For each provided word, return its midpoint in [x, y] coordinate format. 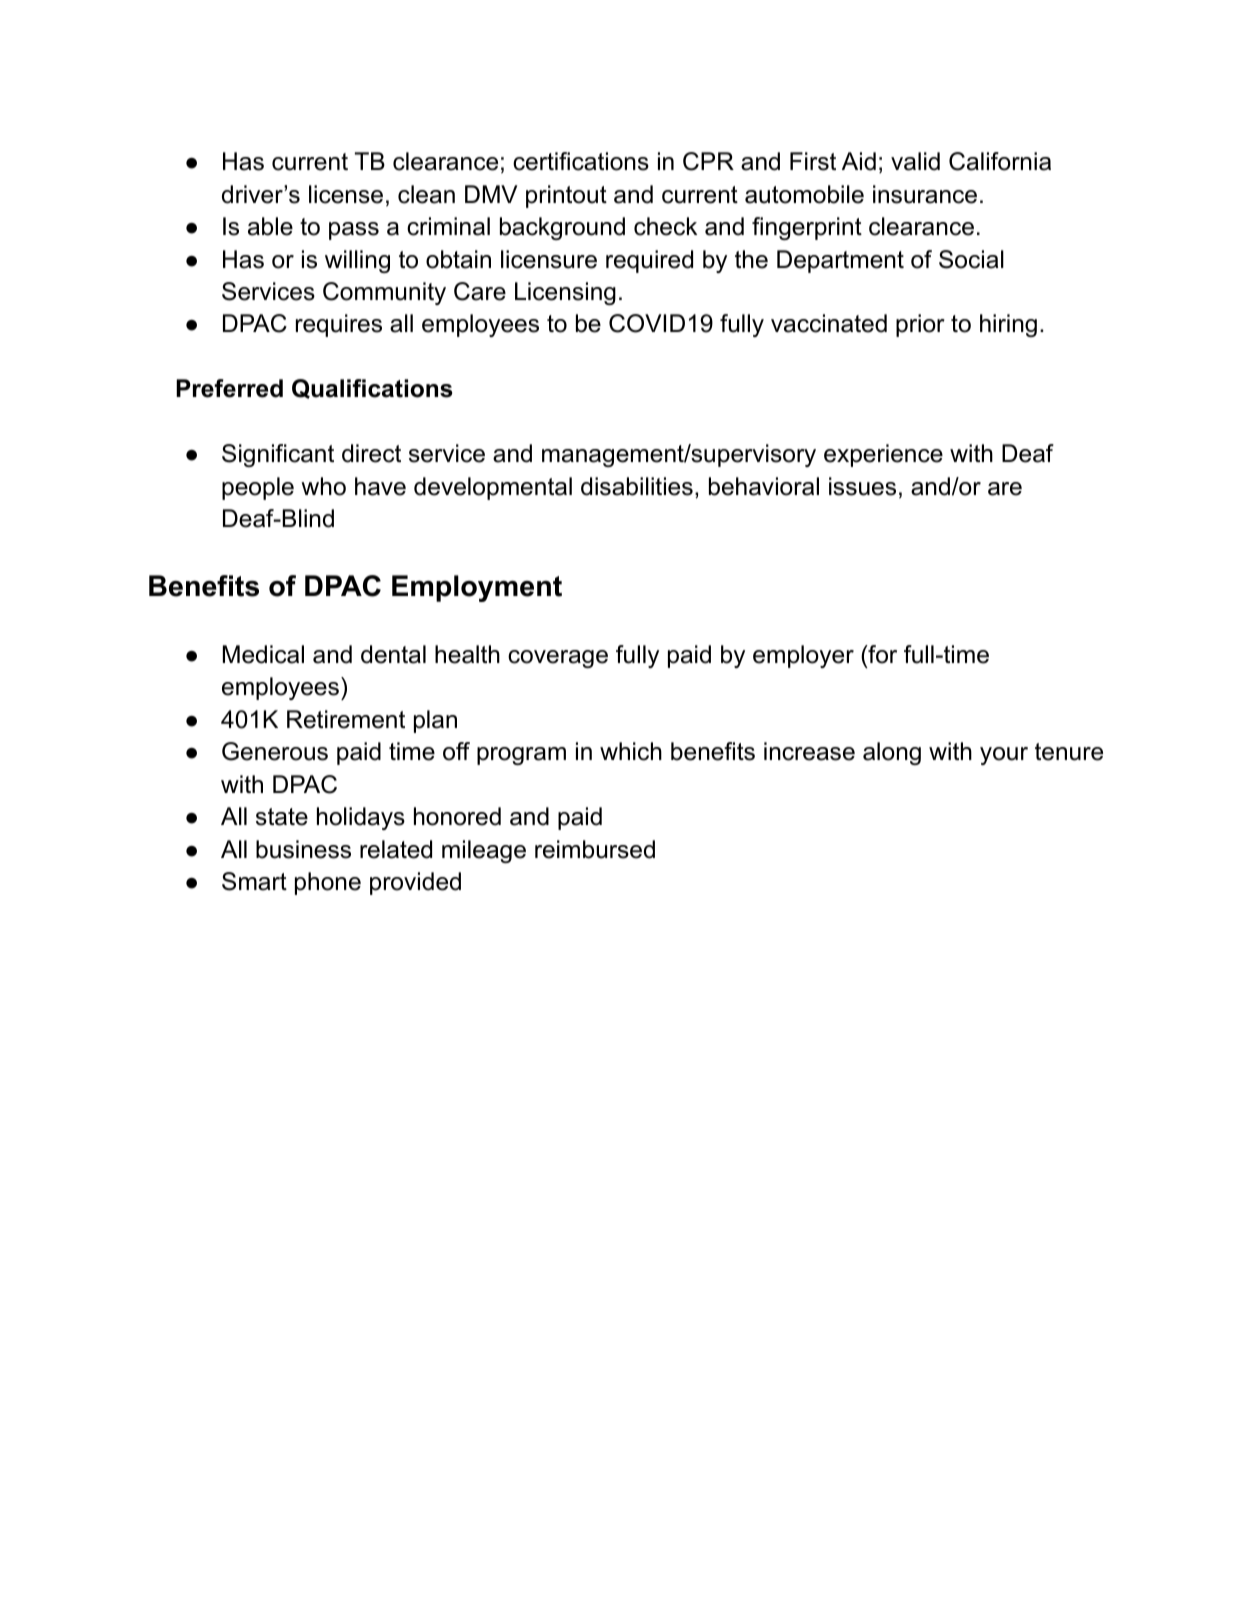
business [303, 849]
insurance [925, 194]
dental [393, 654]
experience [883, 455]
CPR [708, 161]
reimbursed [595, 849]
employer [803, 656]
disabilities [637, 486]
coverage [558, 659]
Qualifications [372, 389]
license [346, 194]
